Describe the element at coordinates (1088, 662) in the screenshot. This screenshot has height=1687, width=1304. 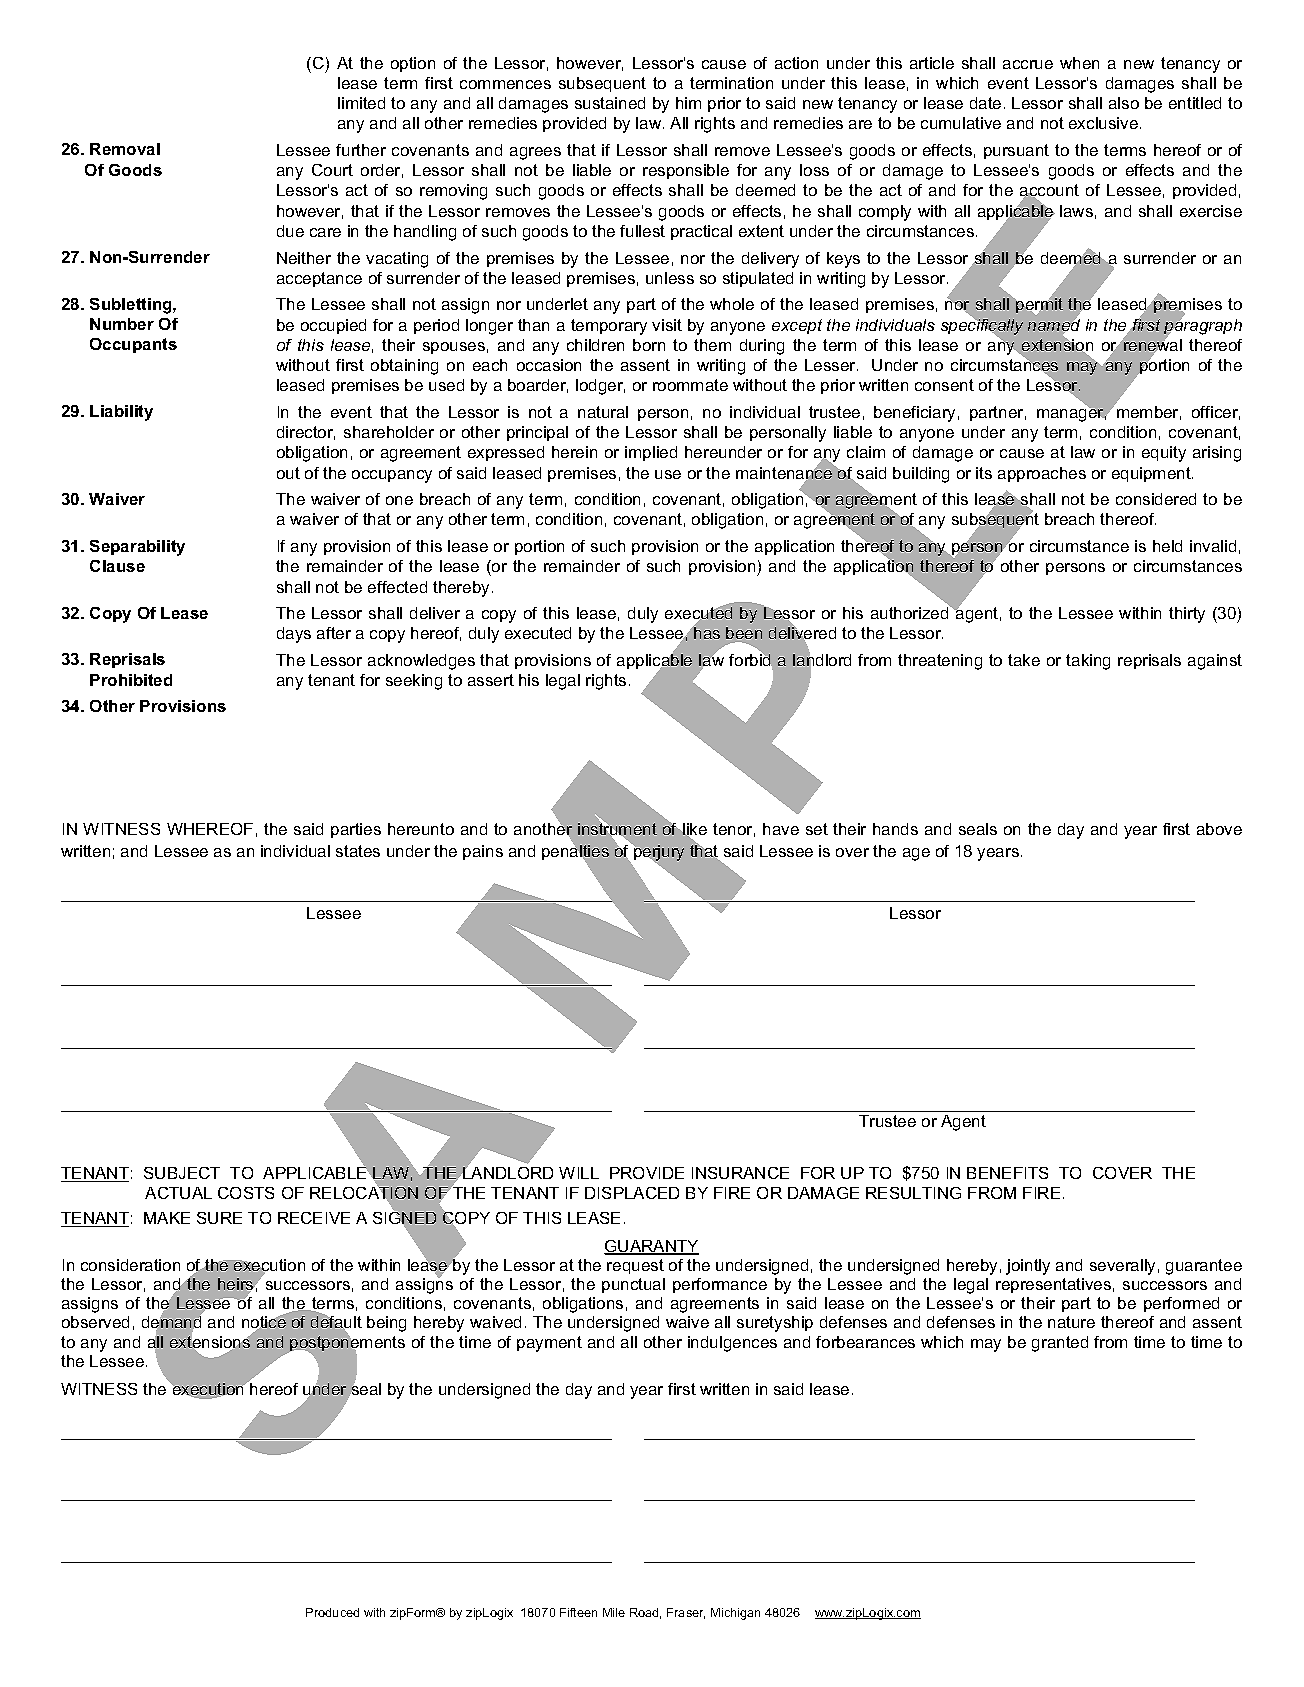
I see `taking` at that location.
